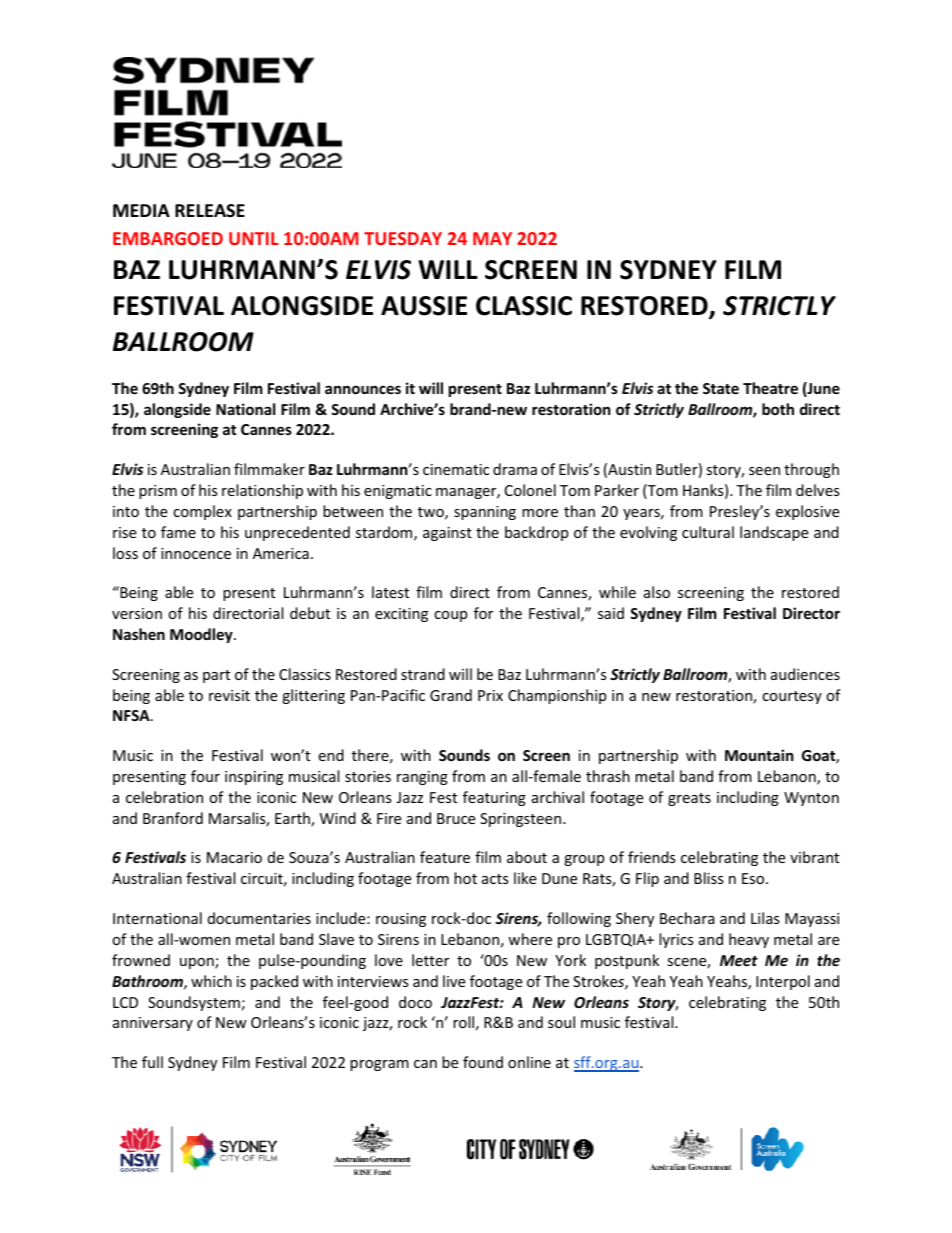  What do you see at coordinates (770, 388) in the screenshot?
I see `Theatre` at bounding box center [770, 388].
